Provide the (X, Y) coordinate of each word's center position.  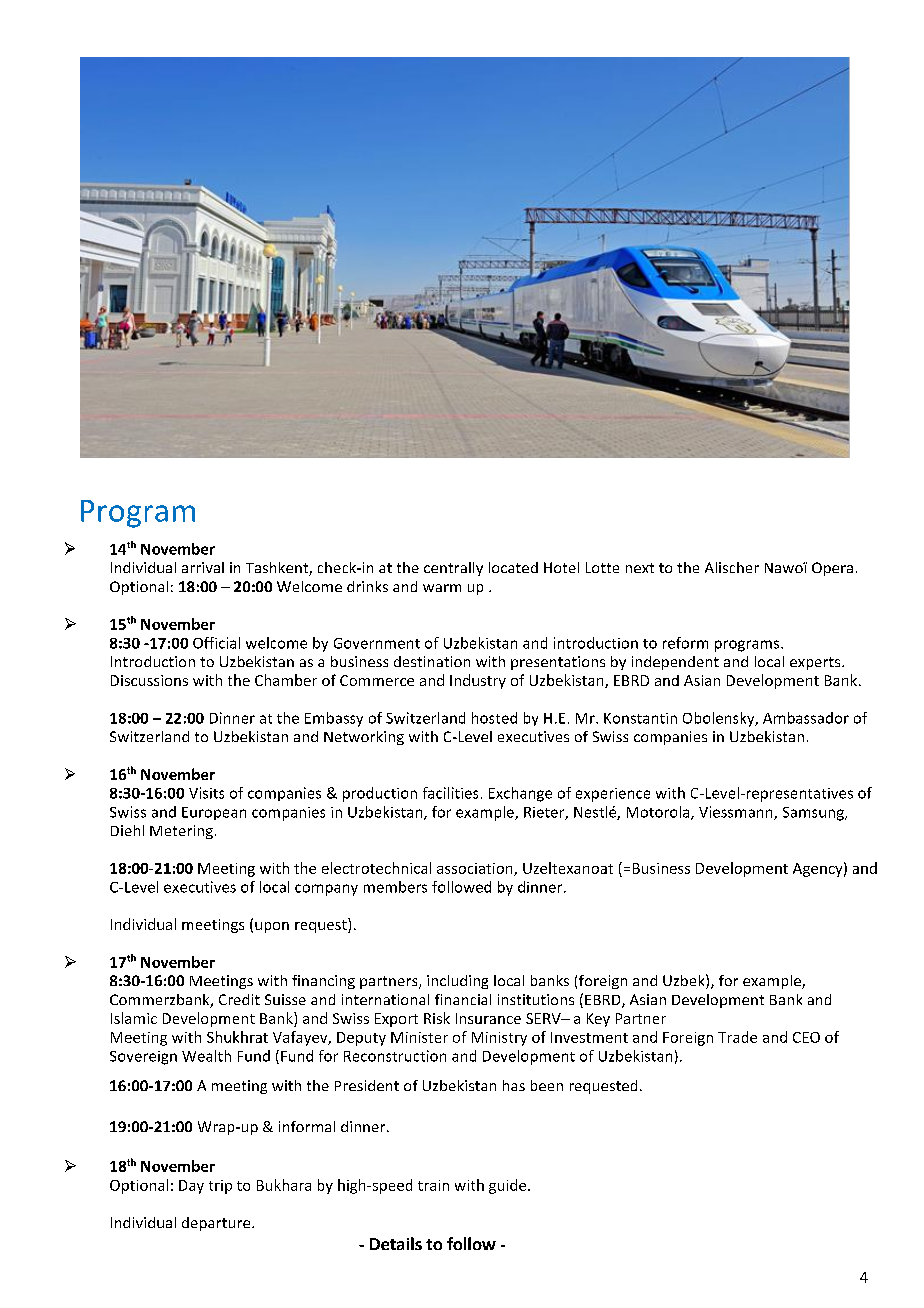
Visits (206, 793)
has (514, 1085)
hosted (494, 718)
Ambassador (806, 718)
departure (217, 1224)
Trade (737, 1037)
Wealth (206, 1056)
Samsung (814, 814)
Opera (832, 569)
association (476, 869)
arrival (203, 567)
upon (272, 927)
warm (442, 588)
